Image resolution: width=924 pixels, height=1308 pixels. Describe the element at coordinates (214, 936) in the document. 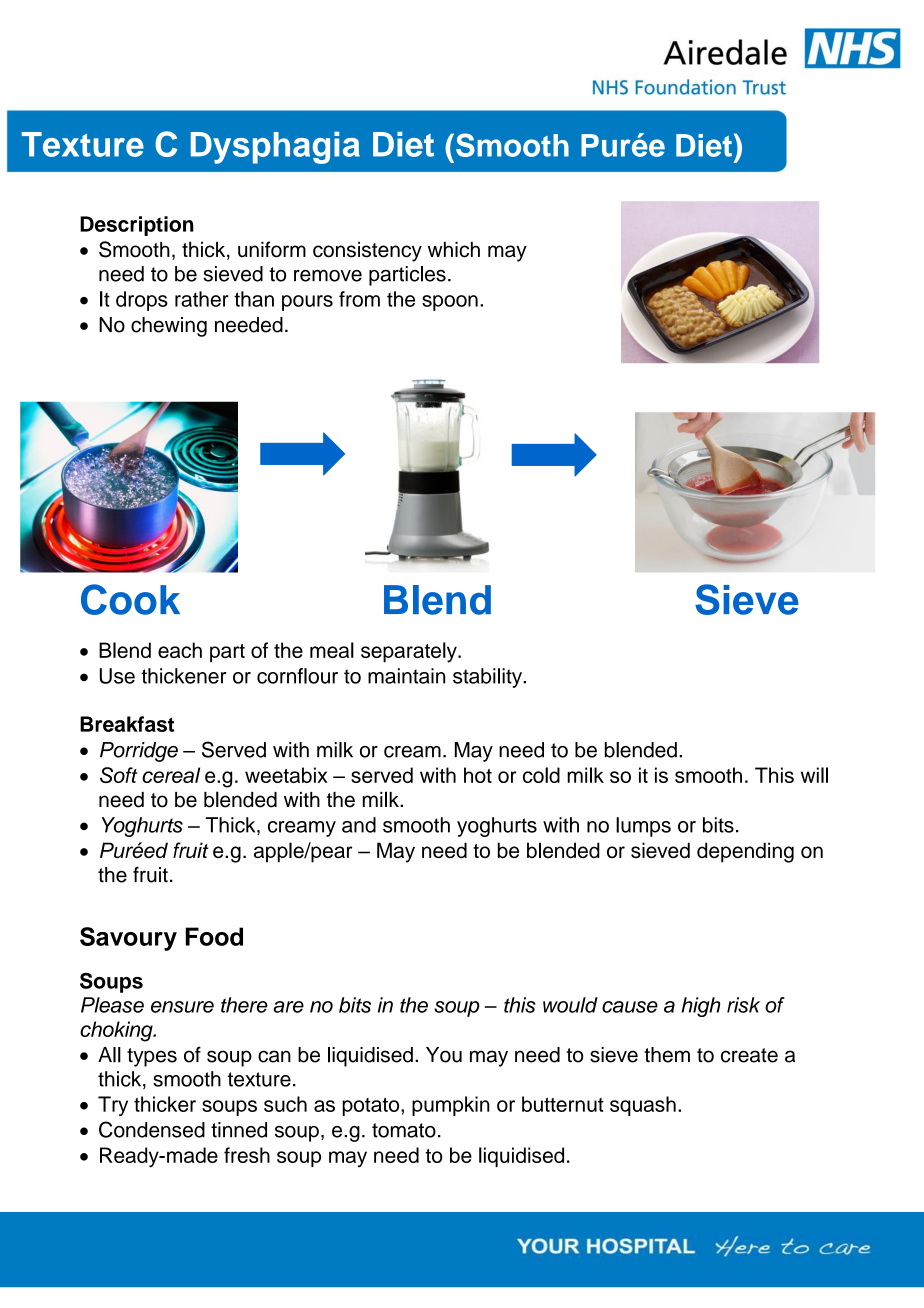

I see `Food` at that location.
